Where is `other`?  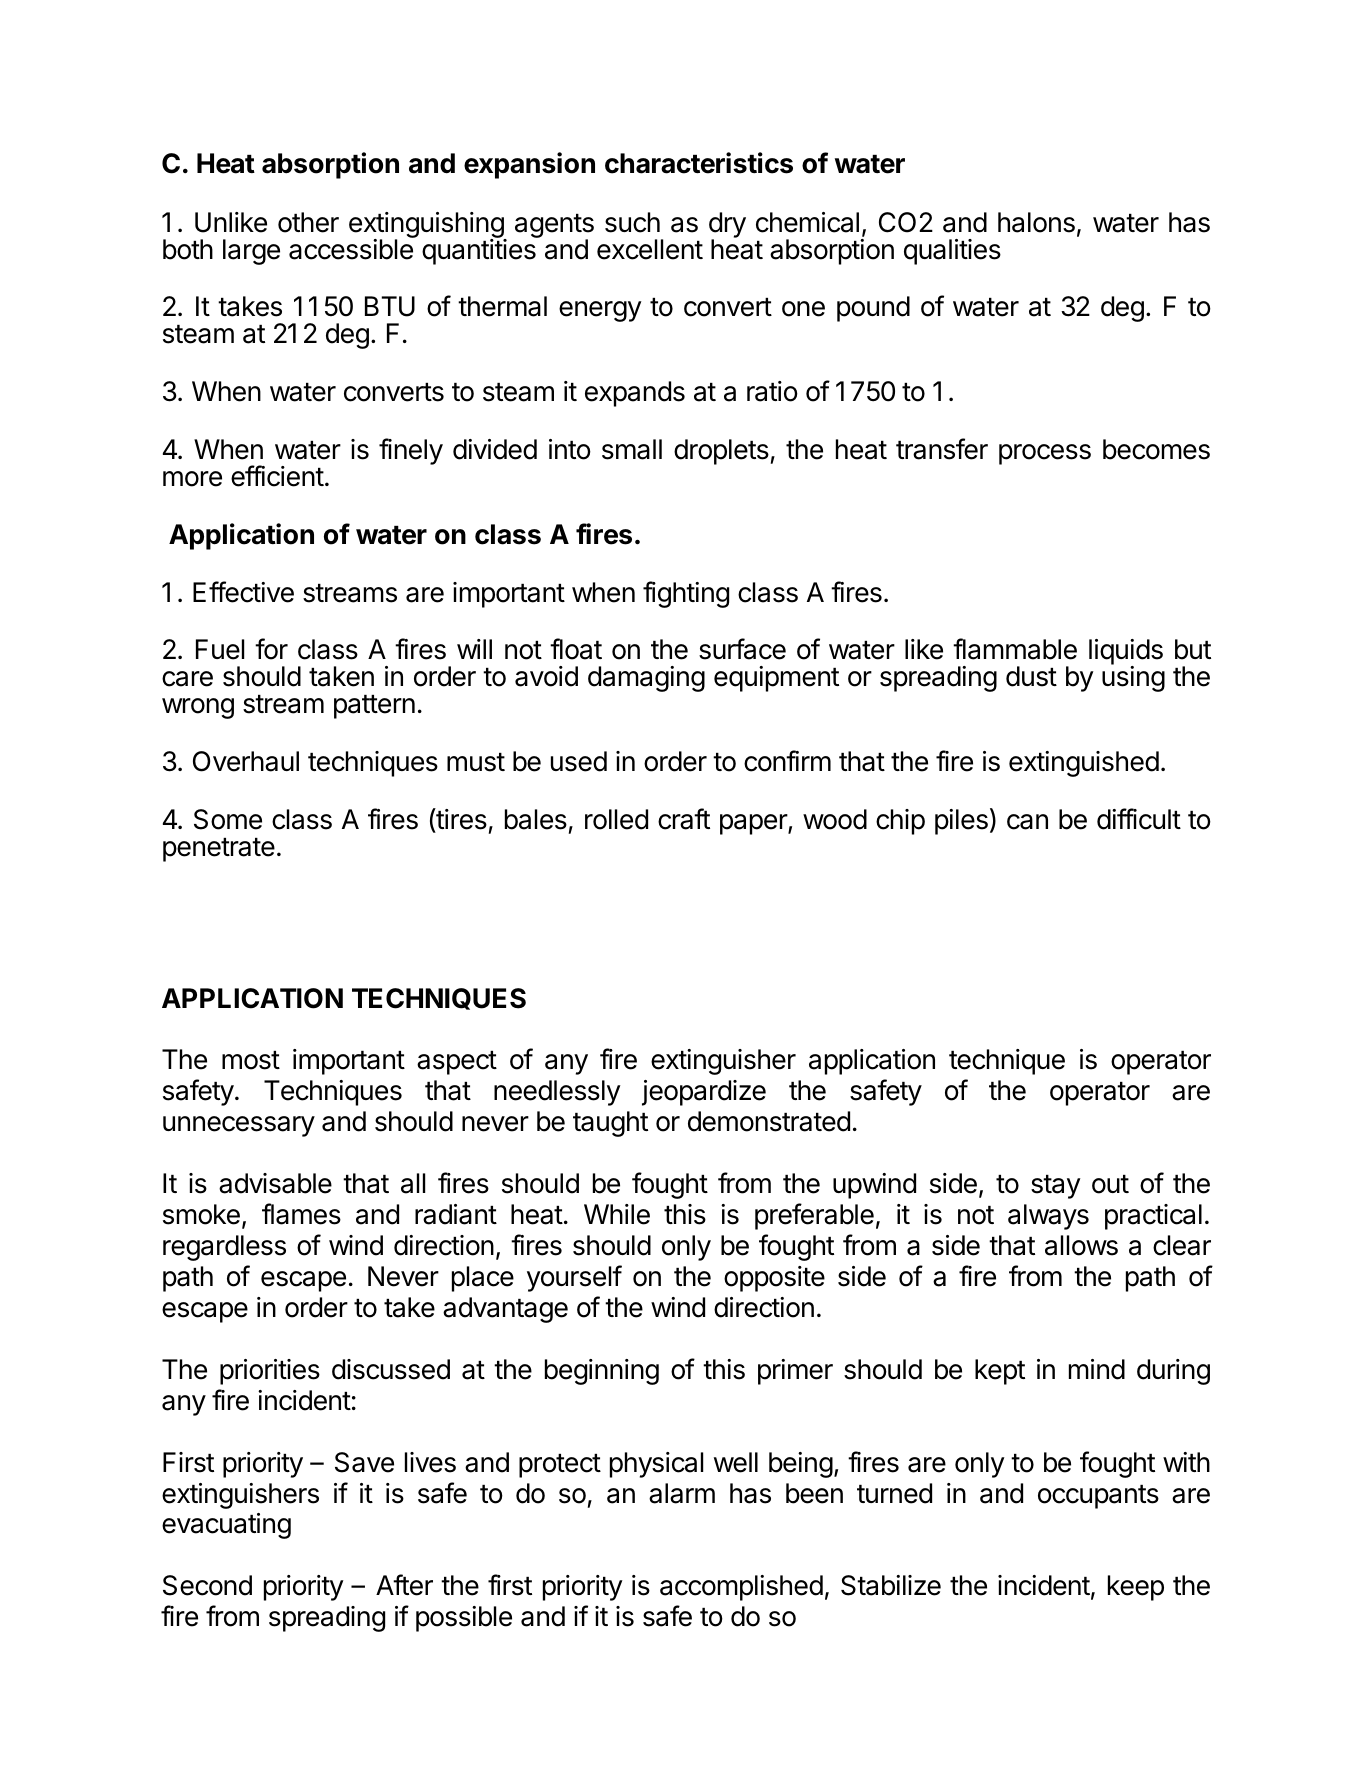 other is located at coordinates (308, 222).
